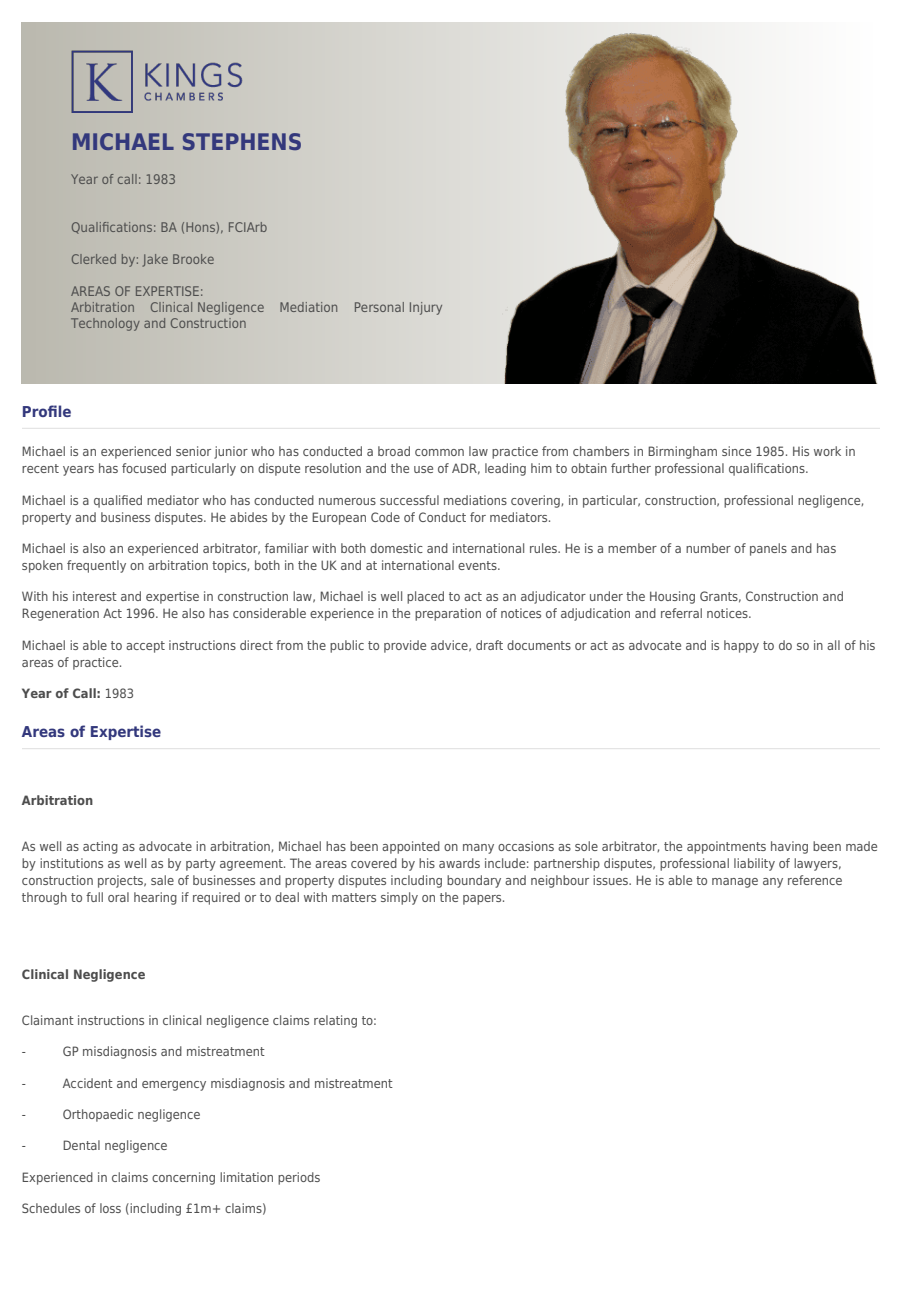 Image resolution: width=924 pixels, height=1308 pixels. I want to click on Injury, so click(426, 308).
